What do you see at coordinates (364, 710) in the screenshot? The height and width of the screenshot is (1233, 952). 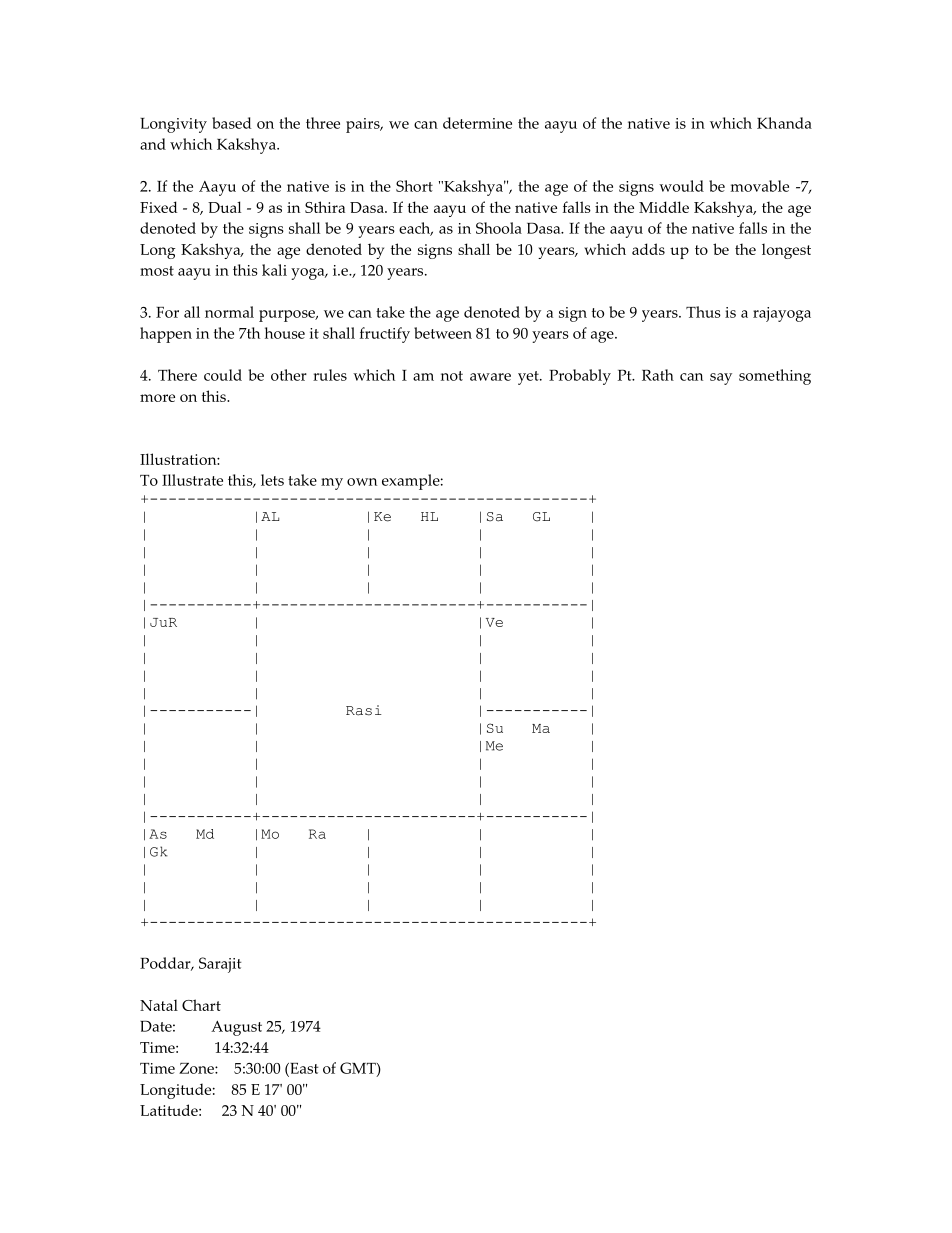 I see `Rasi` at bounding box center [364, 710].
